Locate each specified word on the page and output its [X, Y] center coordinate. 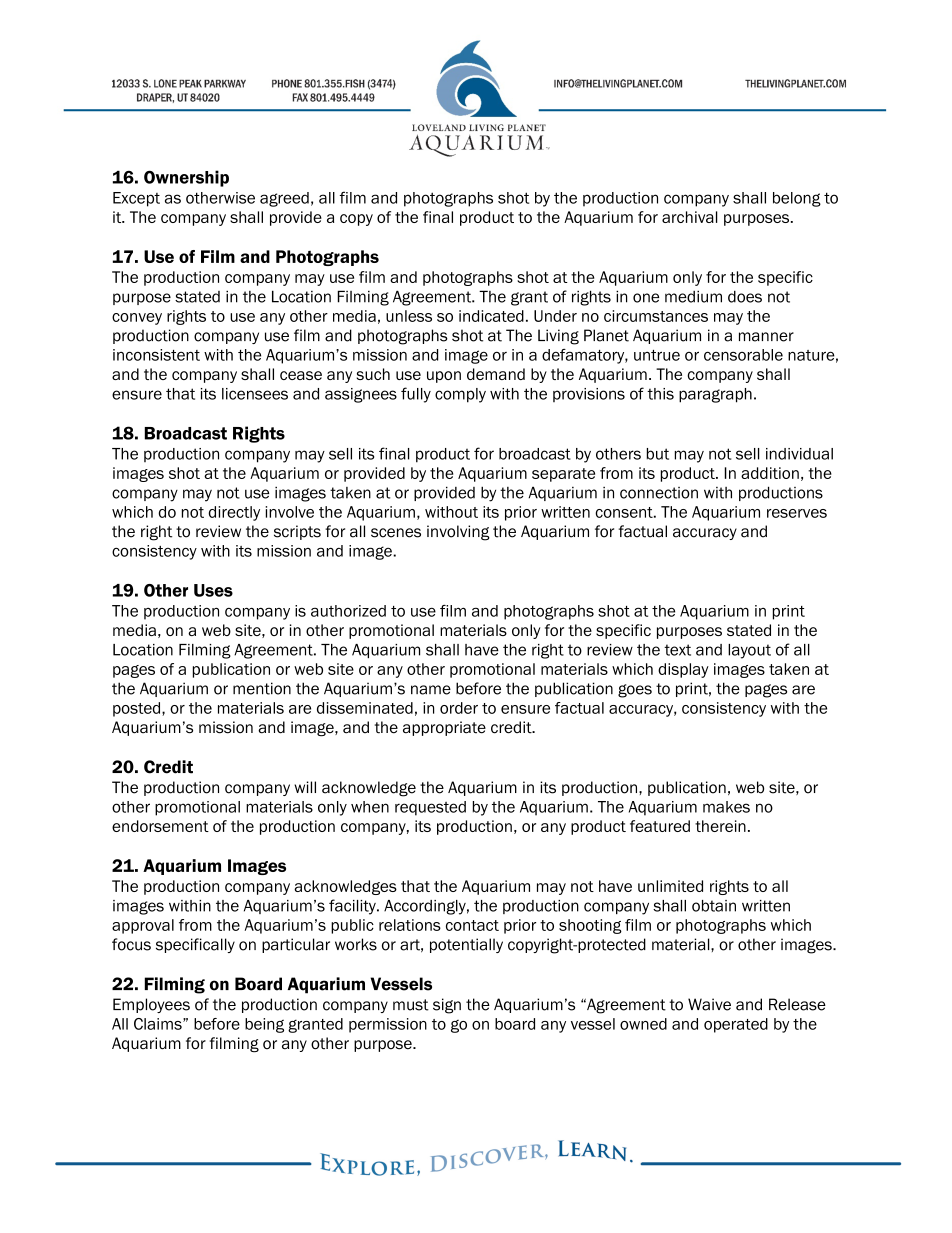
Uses [213, 590]
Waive [709, 1004]
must [411, 1005]
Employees [151, 1005]
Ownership [186, 178]
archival [690, 217]
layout [749, 651]
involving [458, 533]
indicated [491, 316]
